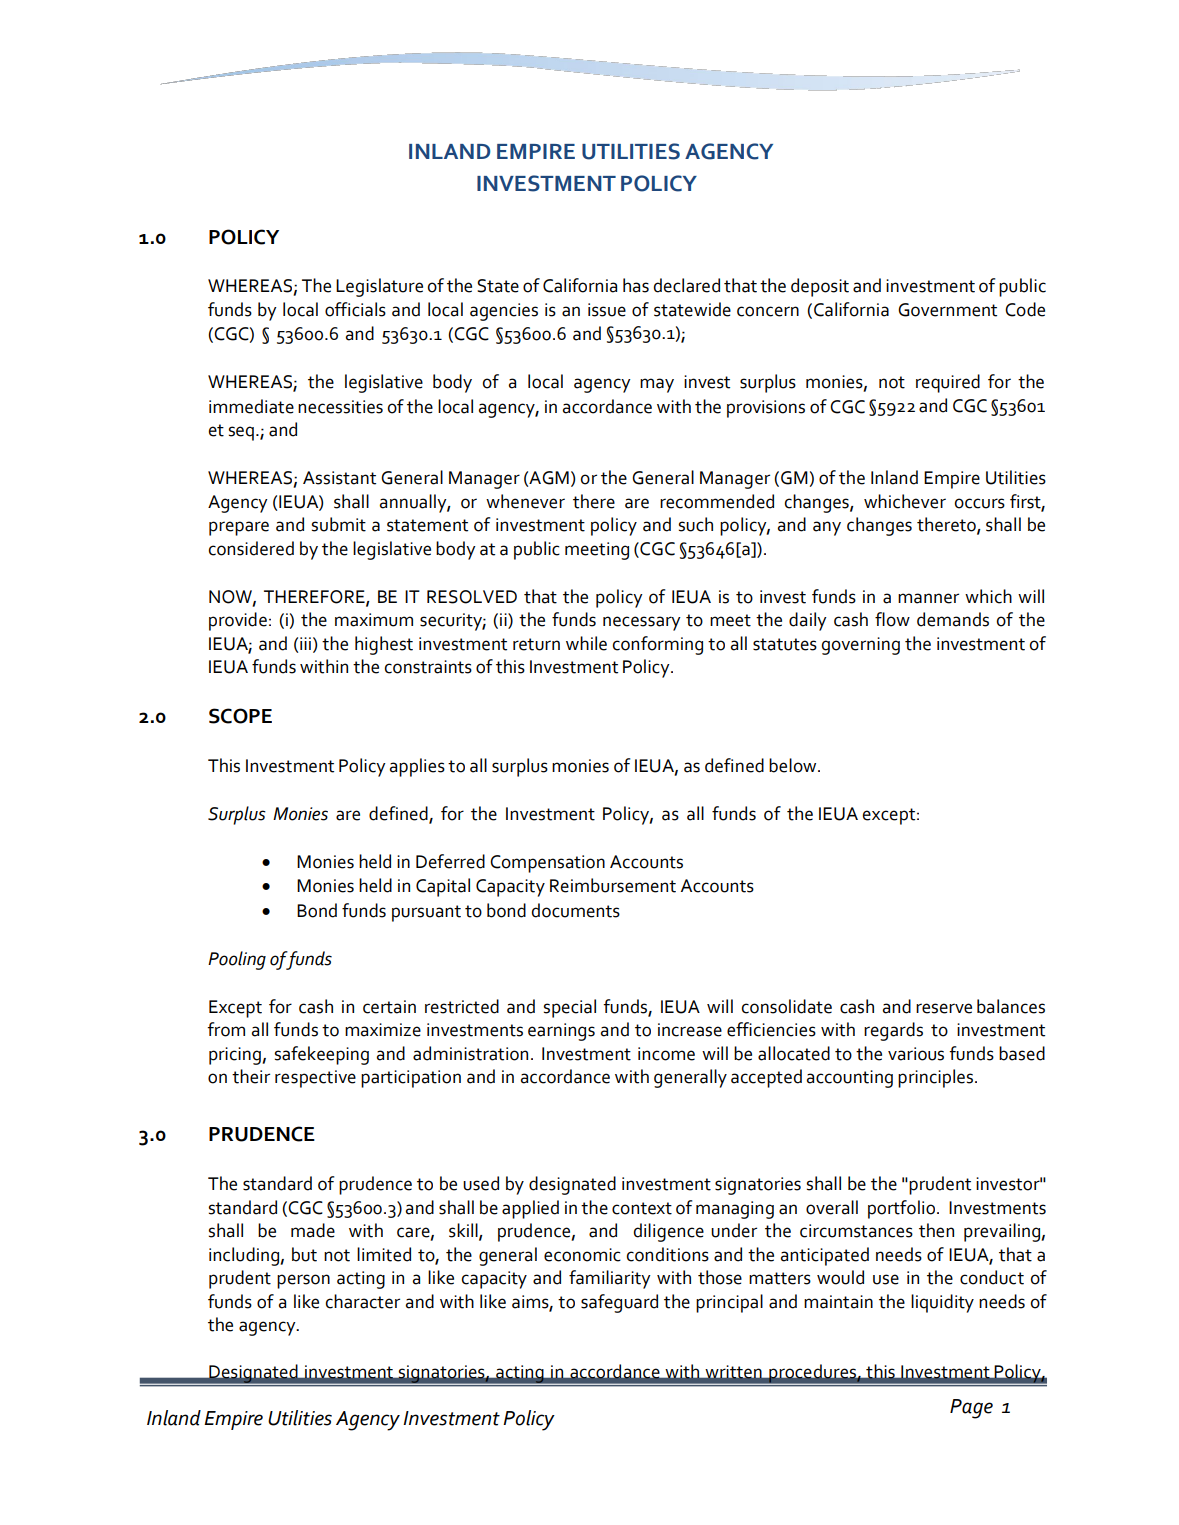  I want to click on demands, so click(953, 619).
